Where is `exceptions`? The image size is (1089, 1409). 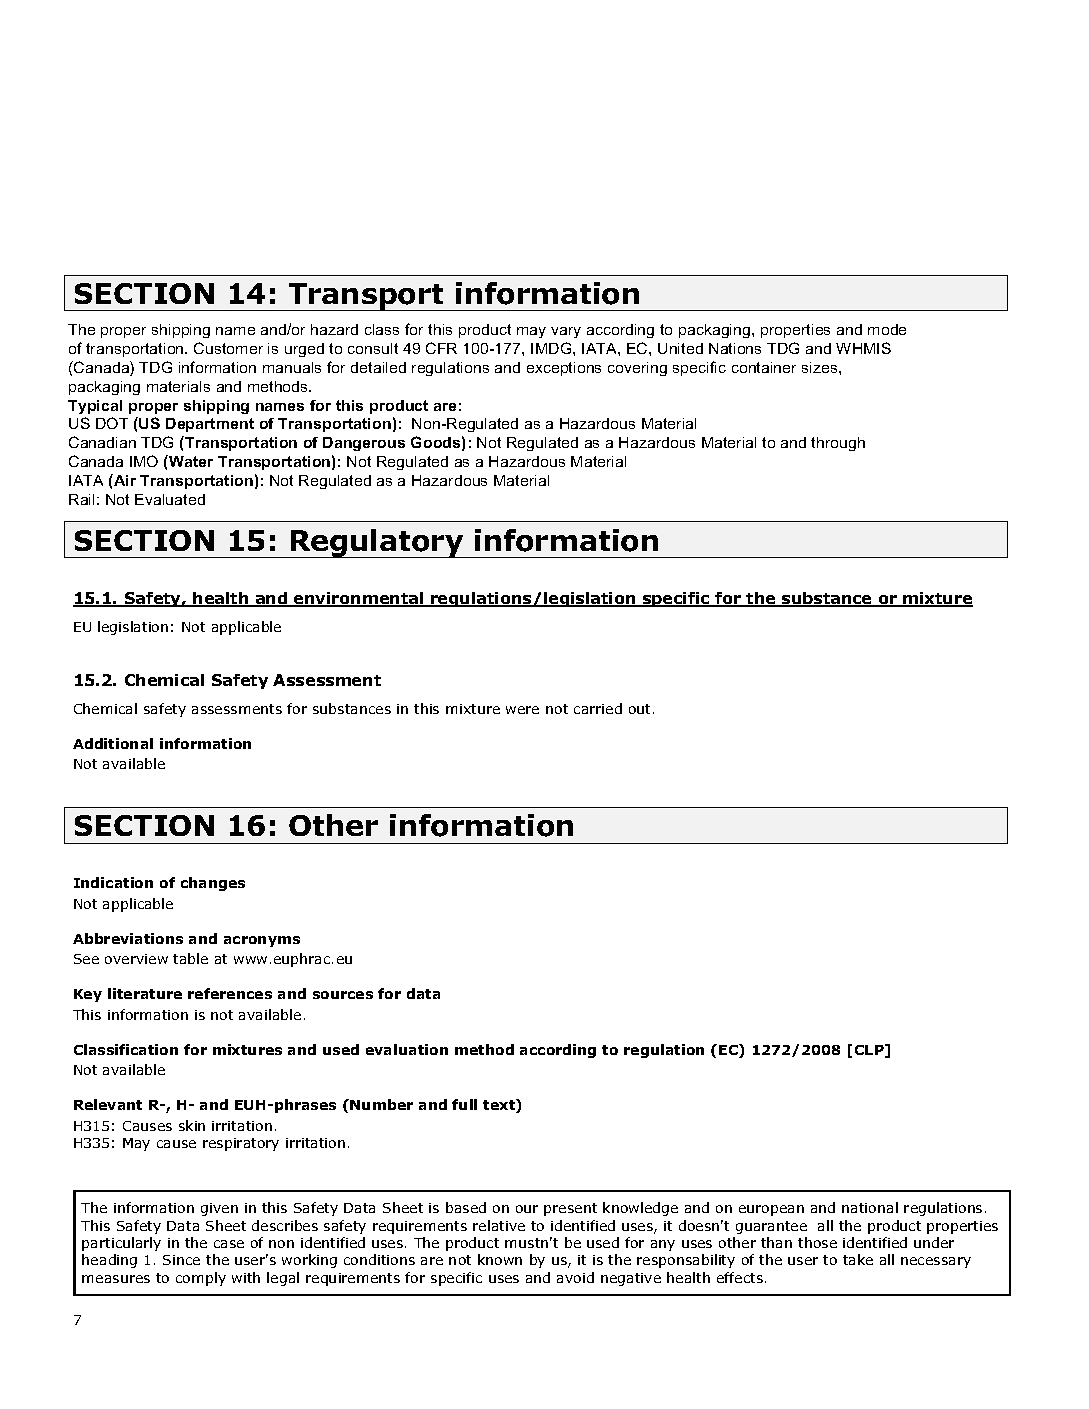 exceptions is located at coordinates (564, 369).
